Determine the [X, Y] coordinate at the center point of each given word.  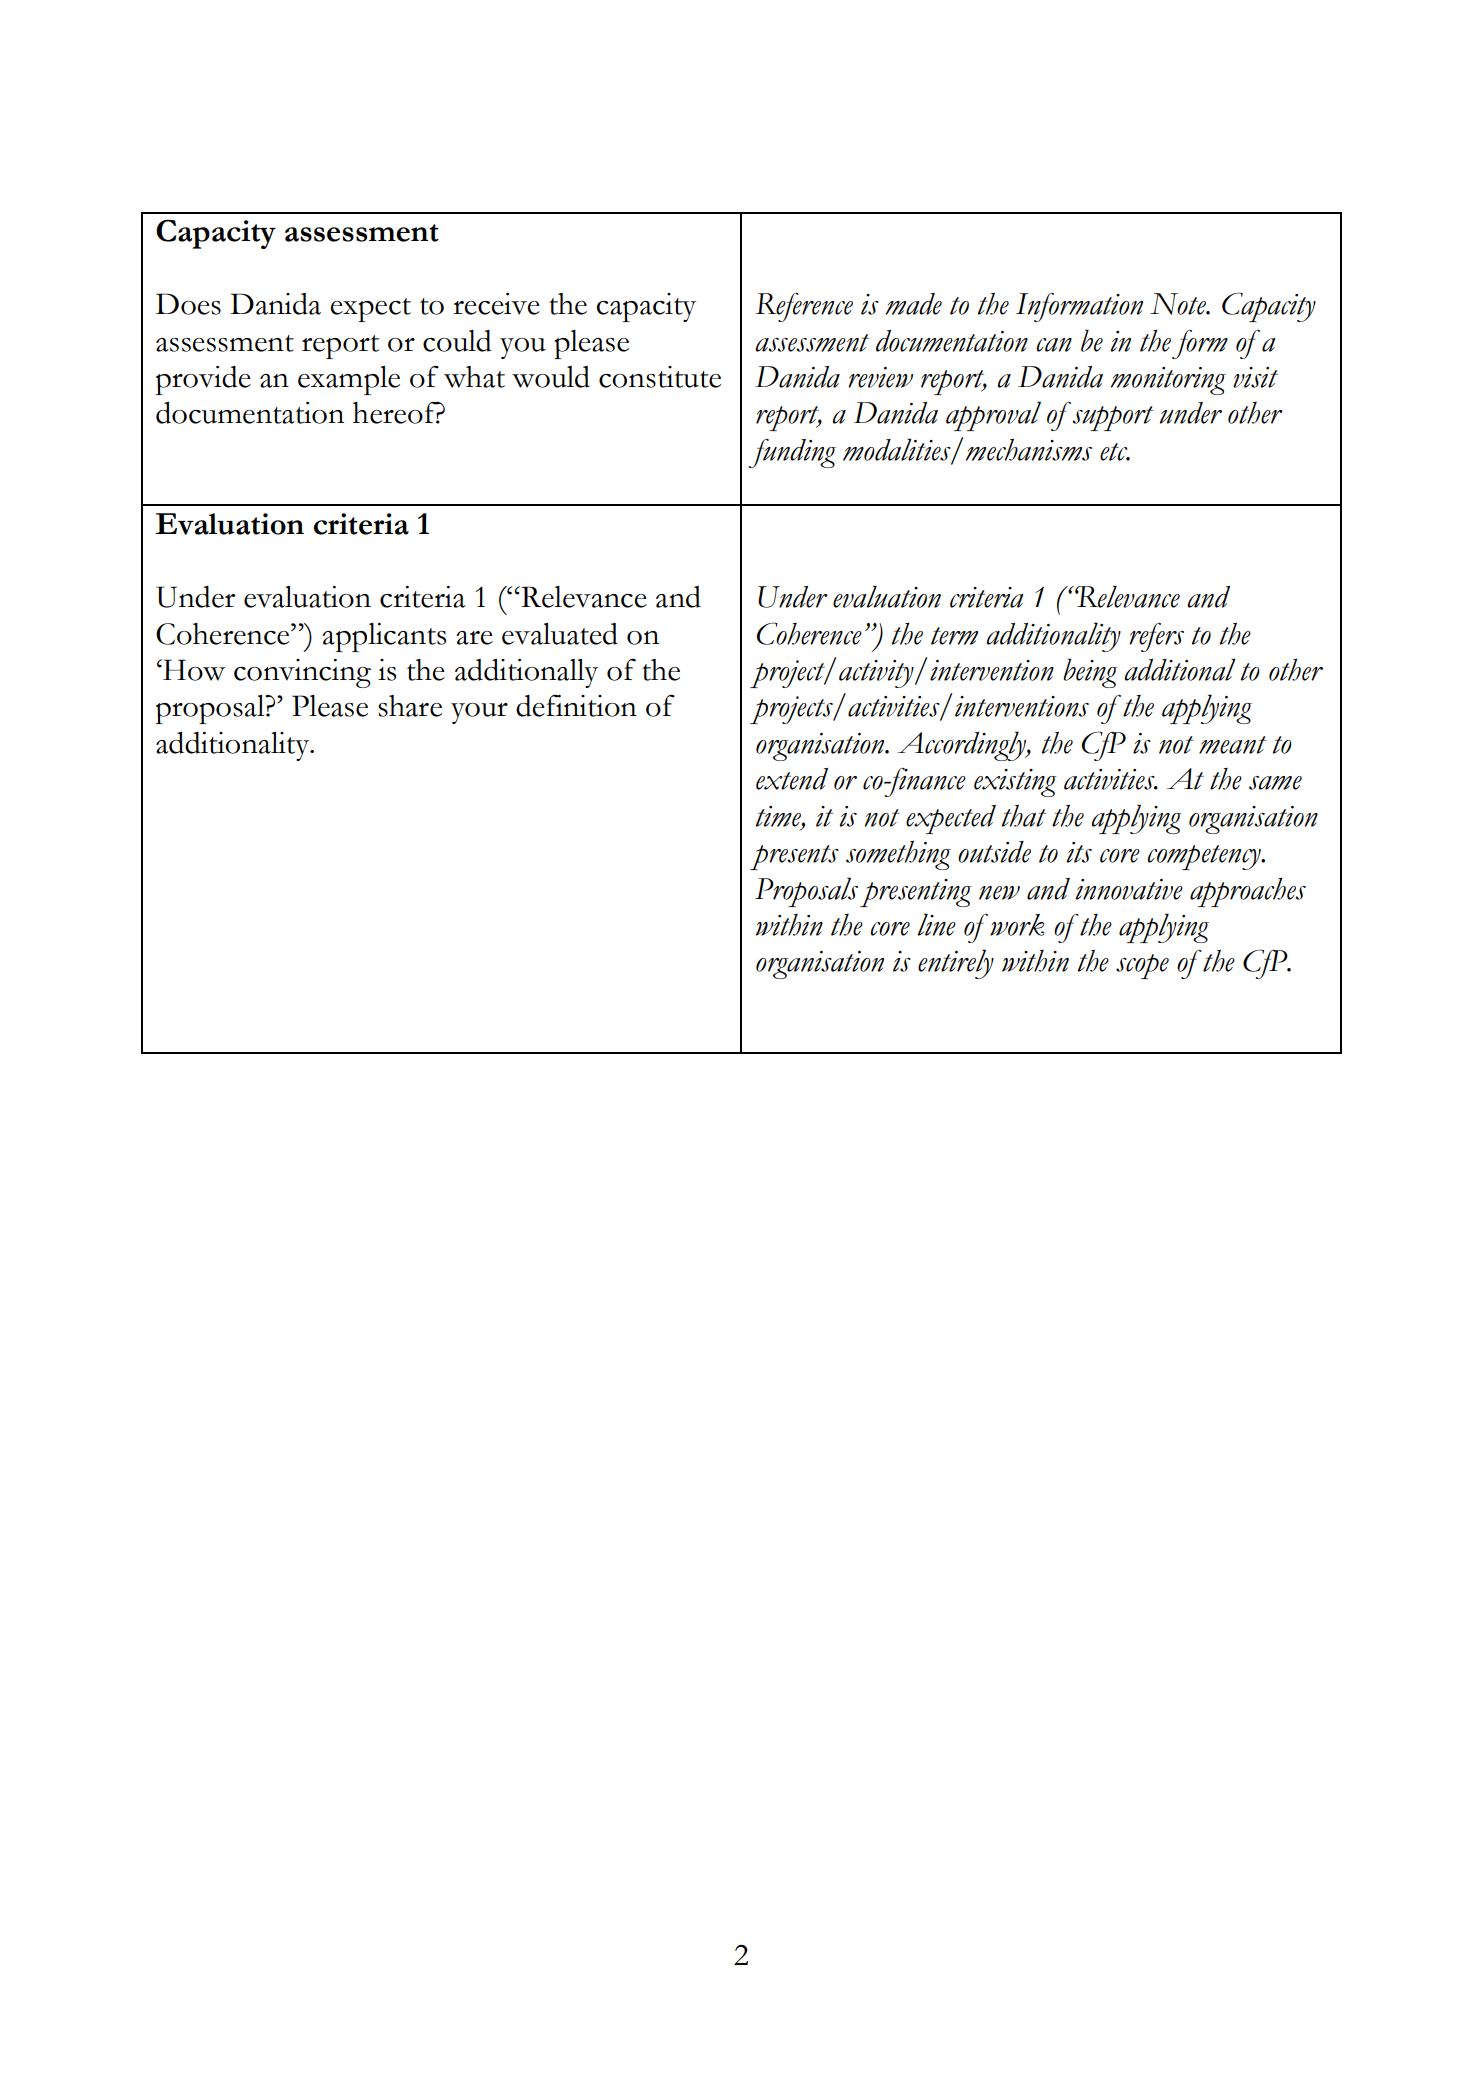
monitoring [1168, 381]
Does [188, 304]
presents [794, 857]
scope [1142, 966]
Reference [804, 307]
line [936, 924]
